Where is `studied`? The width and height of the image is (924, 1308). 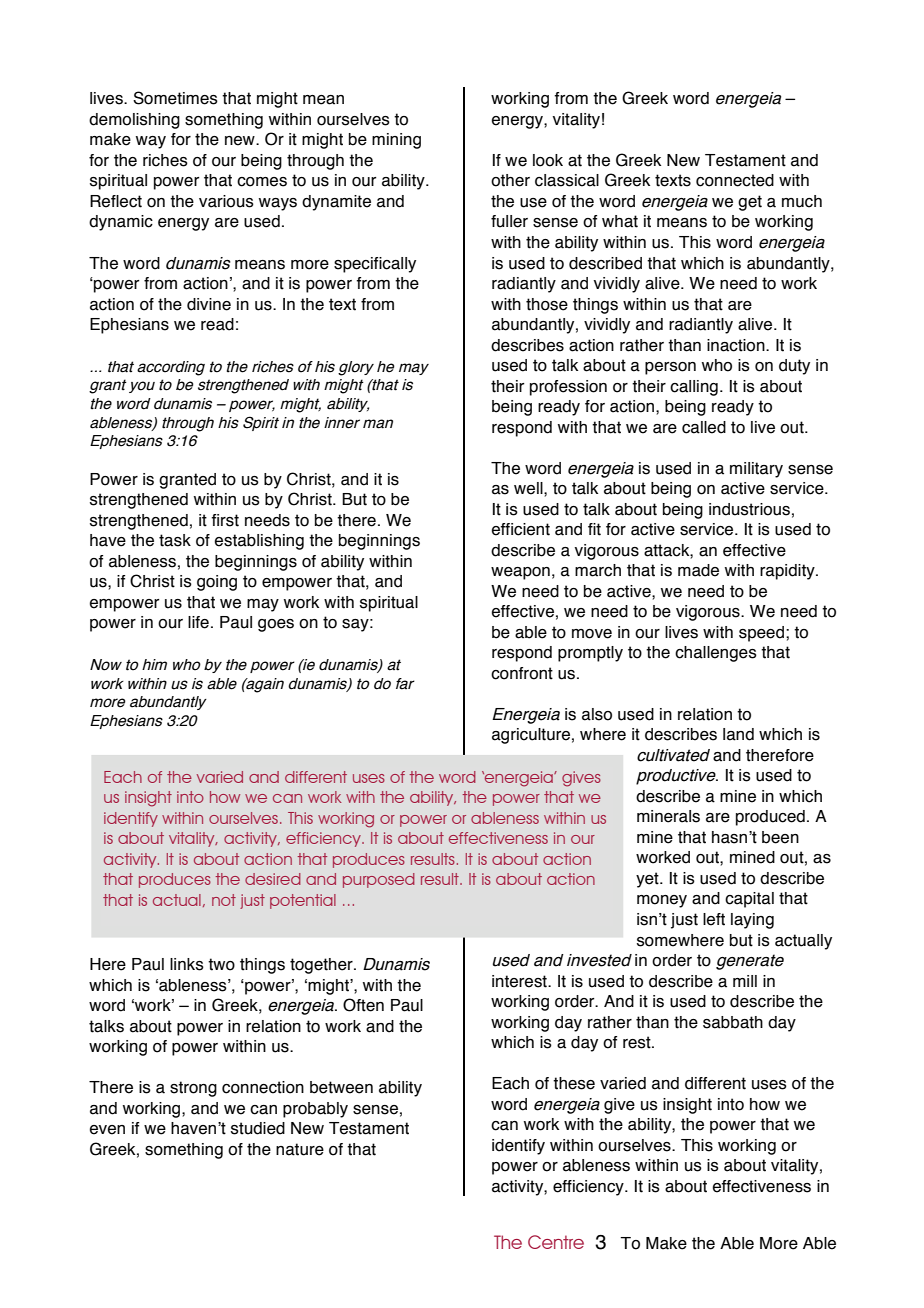
studied is located at coordinates (258, 1128).
